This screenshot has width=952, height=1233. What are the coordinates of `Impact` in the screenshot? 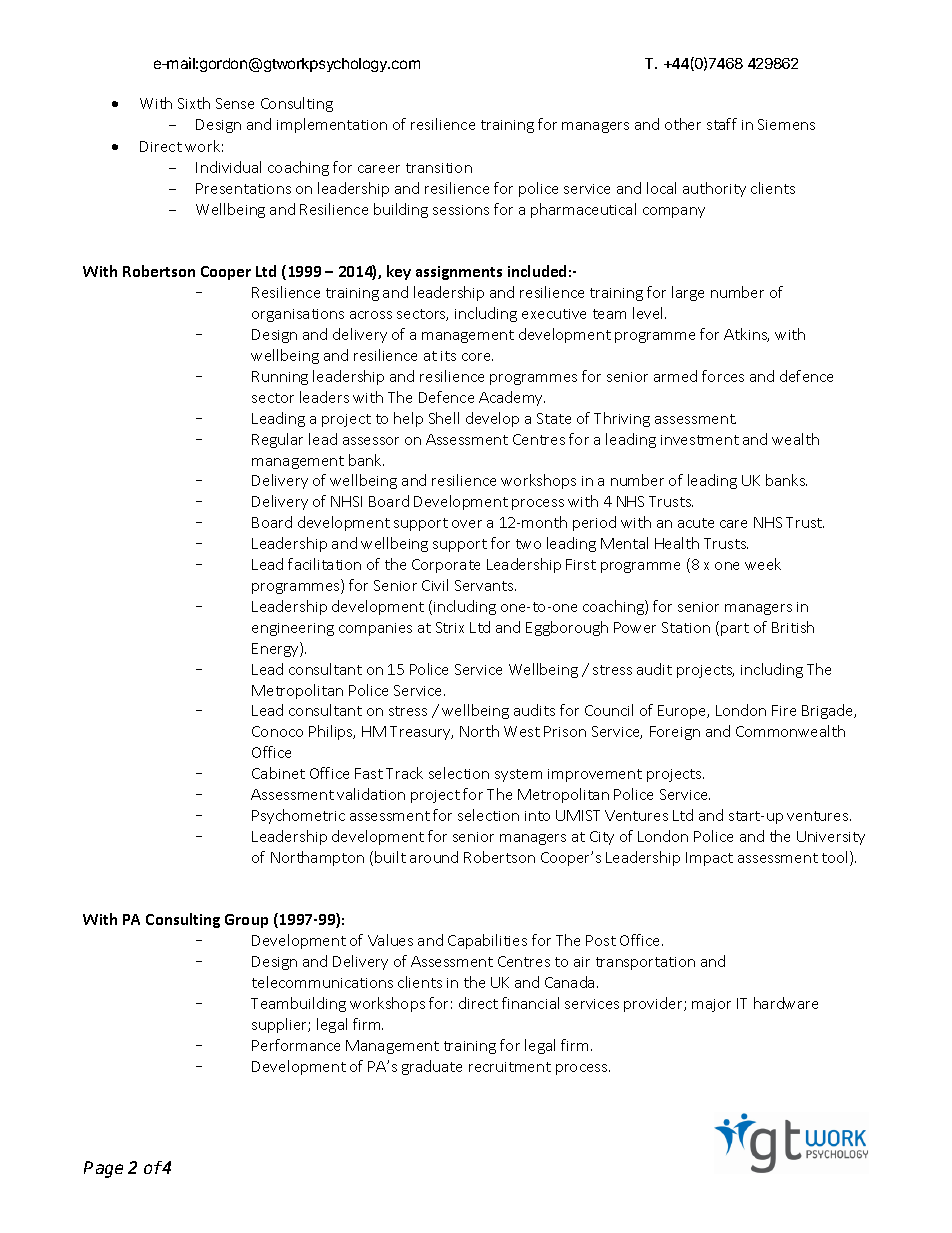 It's located at (709, 859).
